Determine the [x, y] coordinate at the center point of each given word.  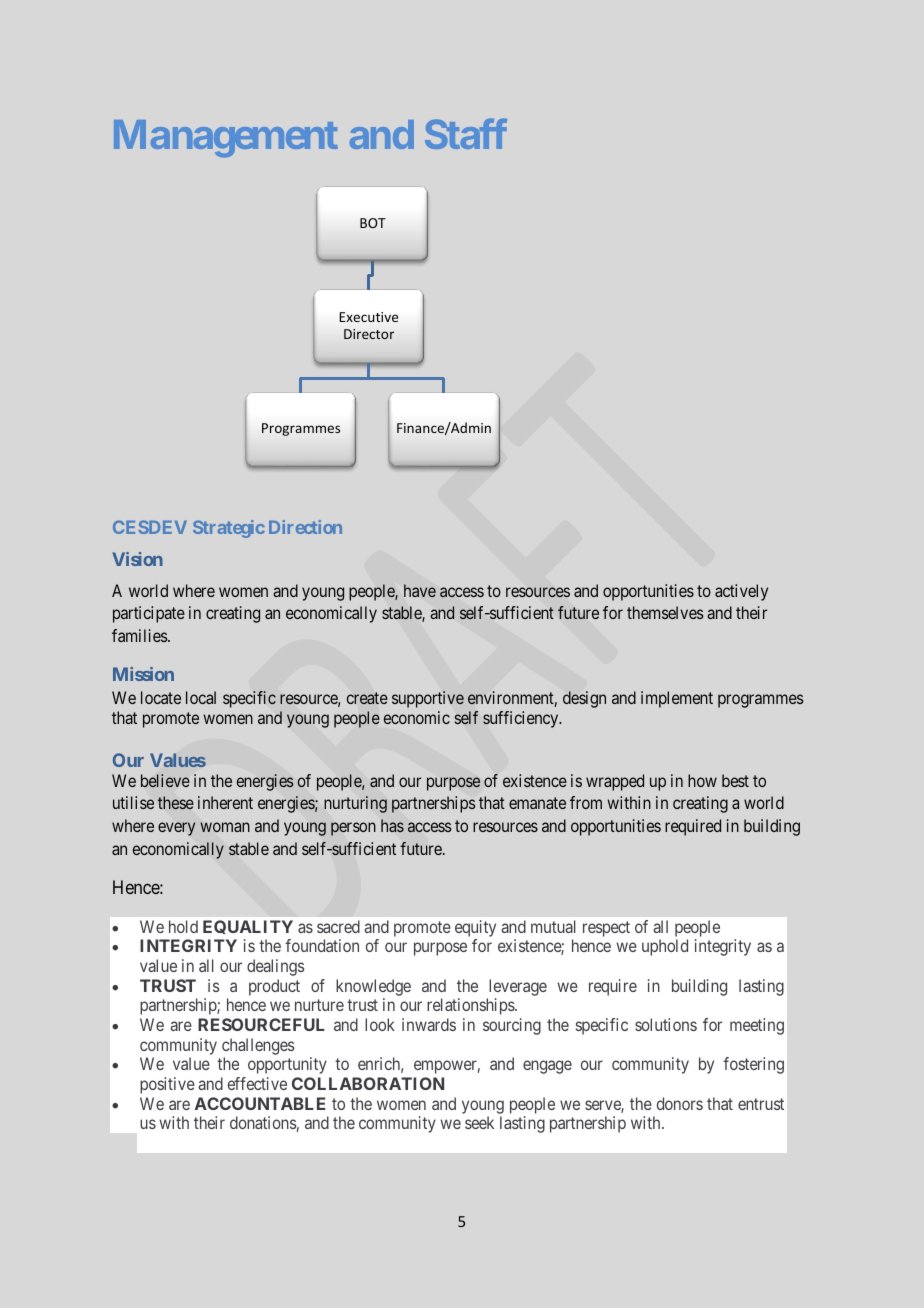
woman [225, 827]
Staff [466, 134]
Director [369, 334]
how [702, 780]
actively [741, 592]
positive [167, 1085]
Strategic [229, 529]
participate [149, 614]
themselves [665, 612]
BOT [373, 223]
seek [479, 1122]
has [392, 825]
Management [226, 139]
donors [680, 1103]
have [420, 590]
